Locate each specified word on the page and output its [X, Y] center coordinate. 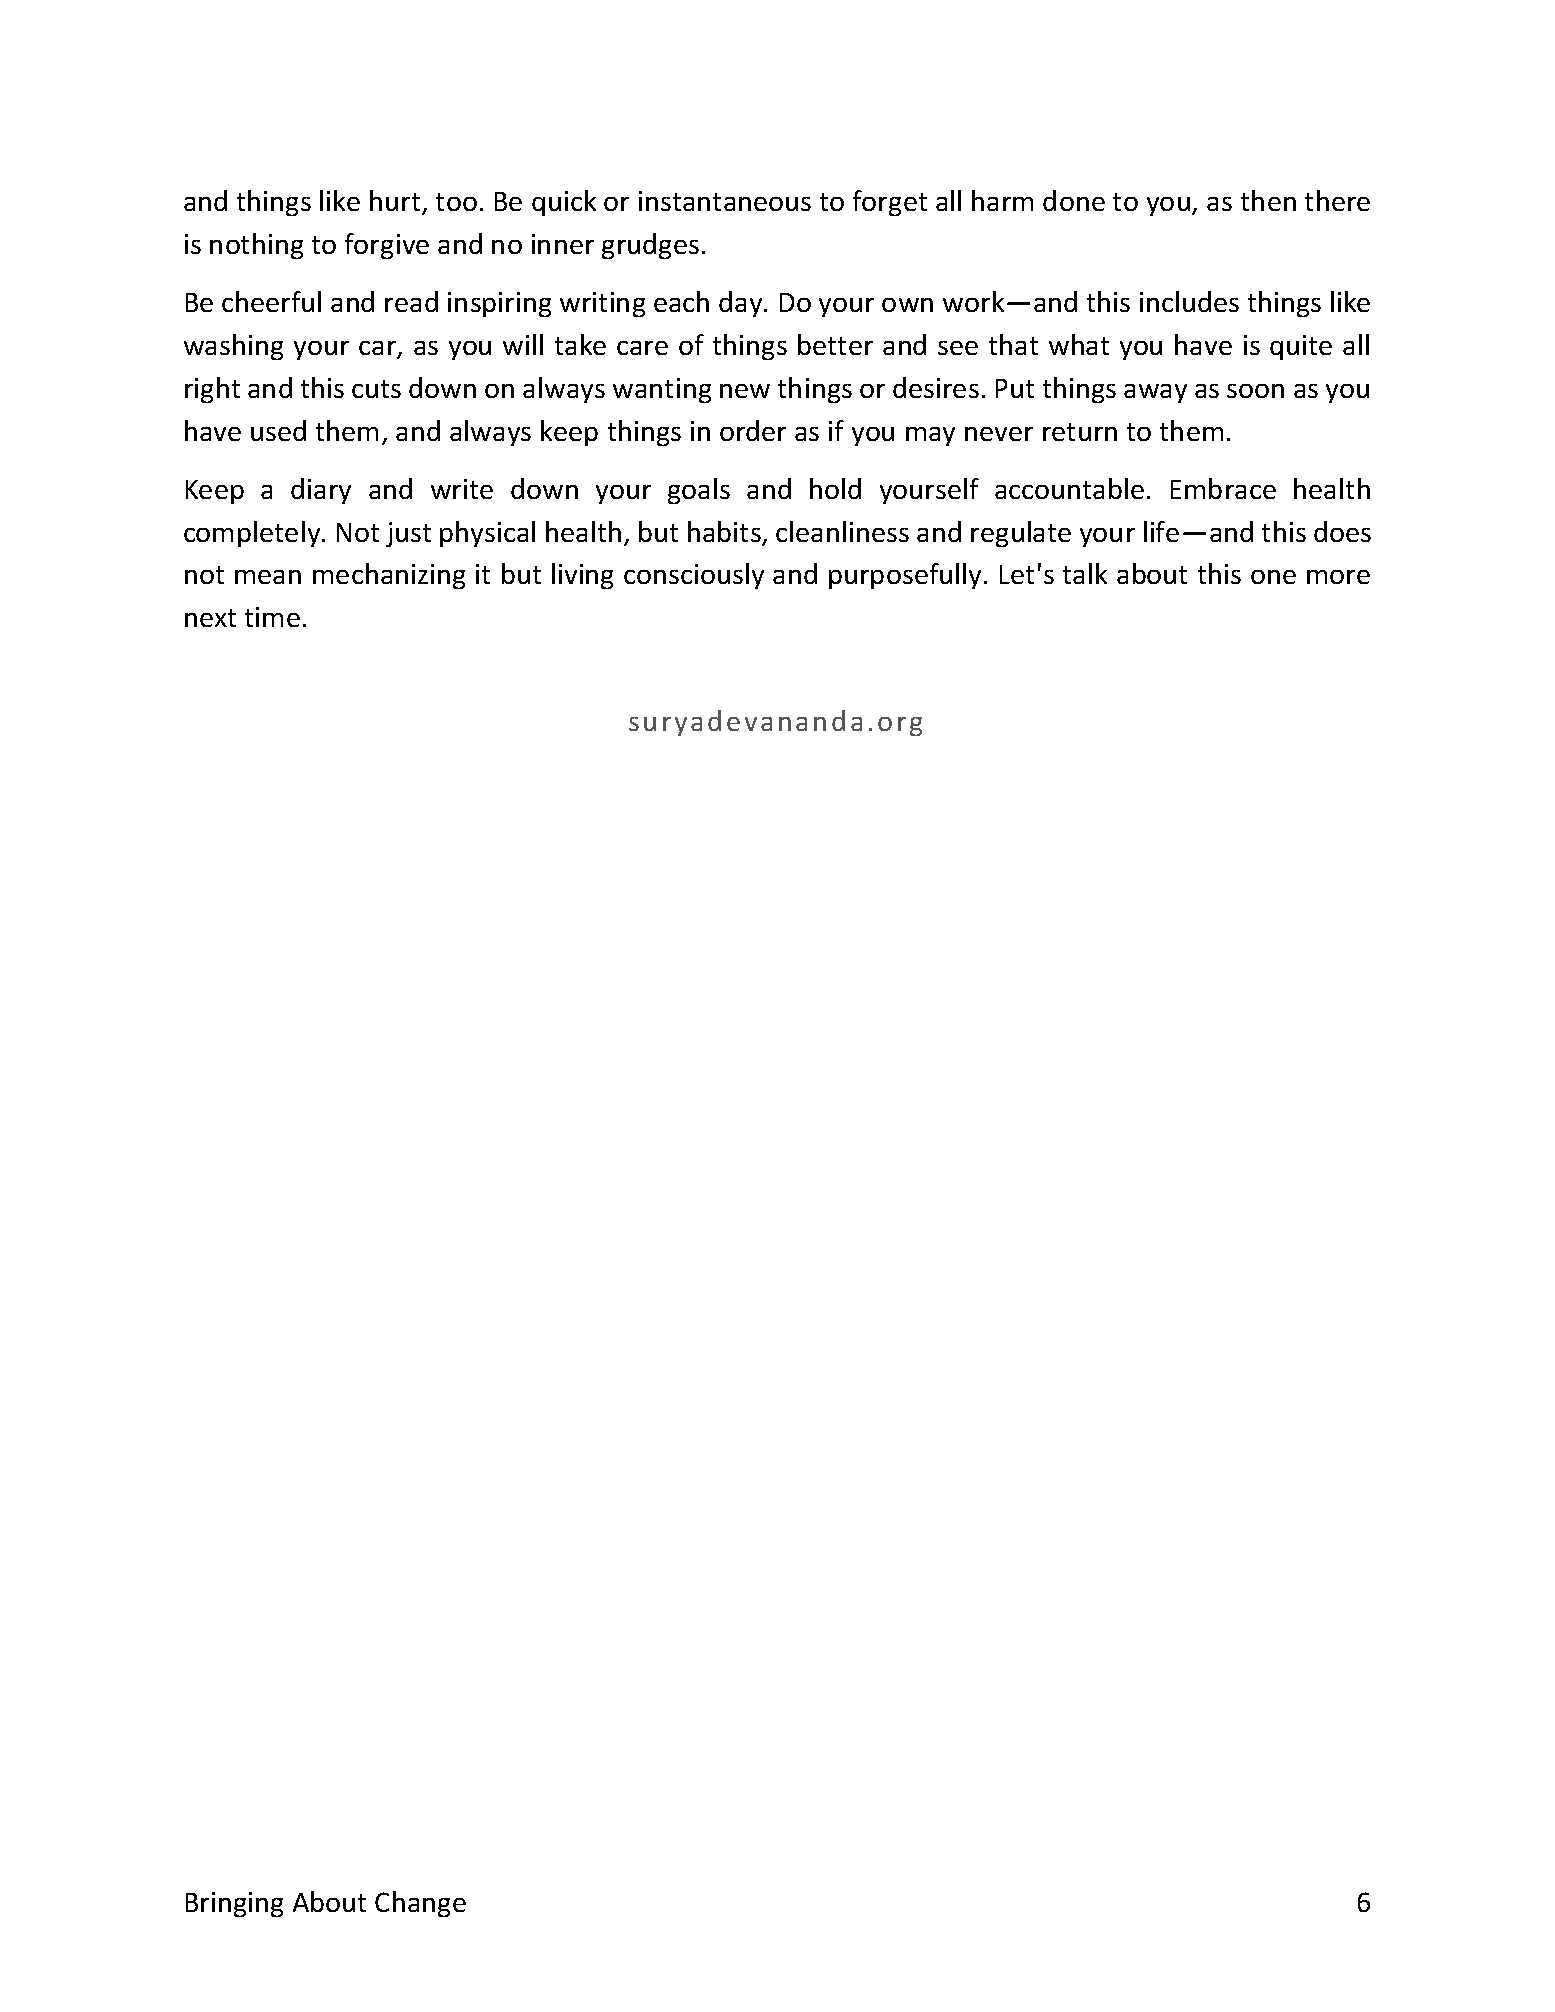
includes [1189, 301]
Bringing [234, 1904]
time [272, 617]
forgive [387, 246]
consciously [694, 576]
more [1338, 577]
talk [1085, 573]
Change [420, 1904]
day [742, 304]
